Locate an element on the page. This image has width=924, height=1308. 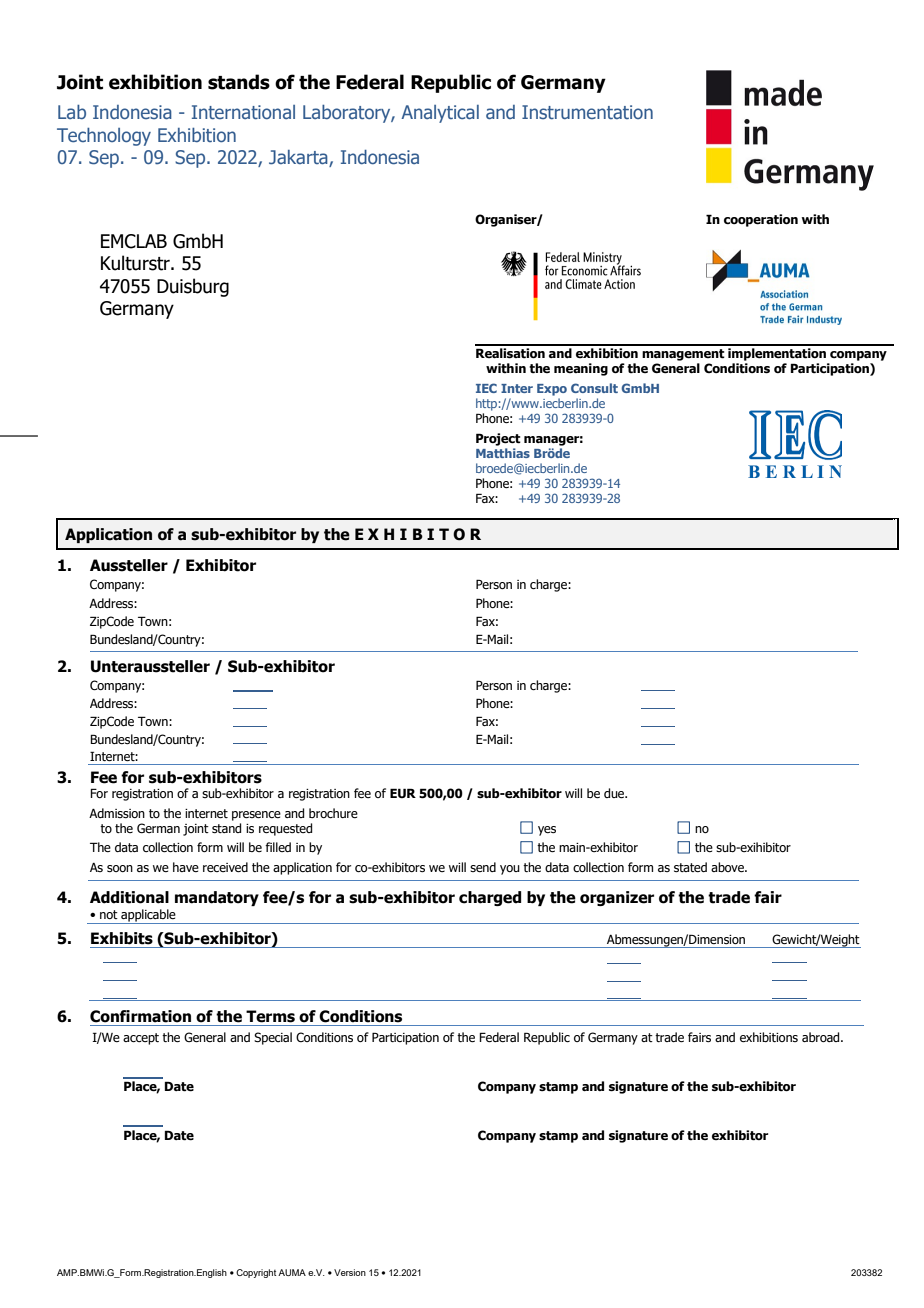
Project is located at coordinates (498, 439).
